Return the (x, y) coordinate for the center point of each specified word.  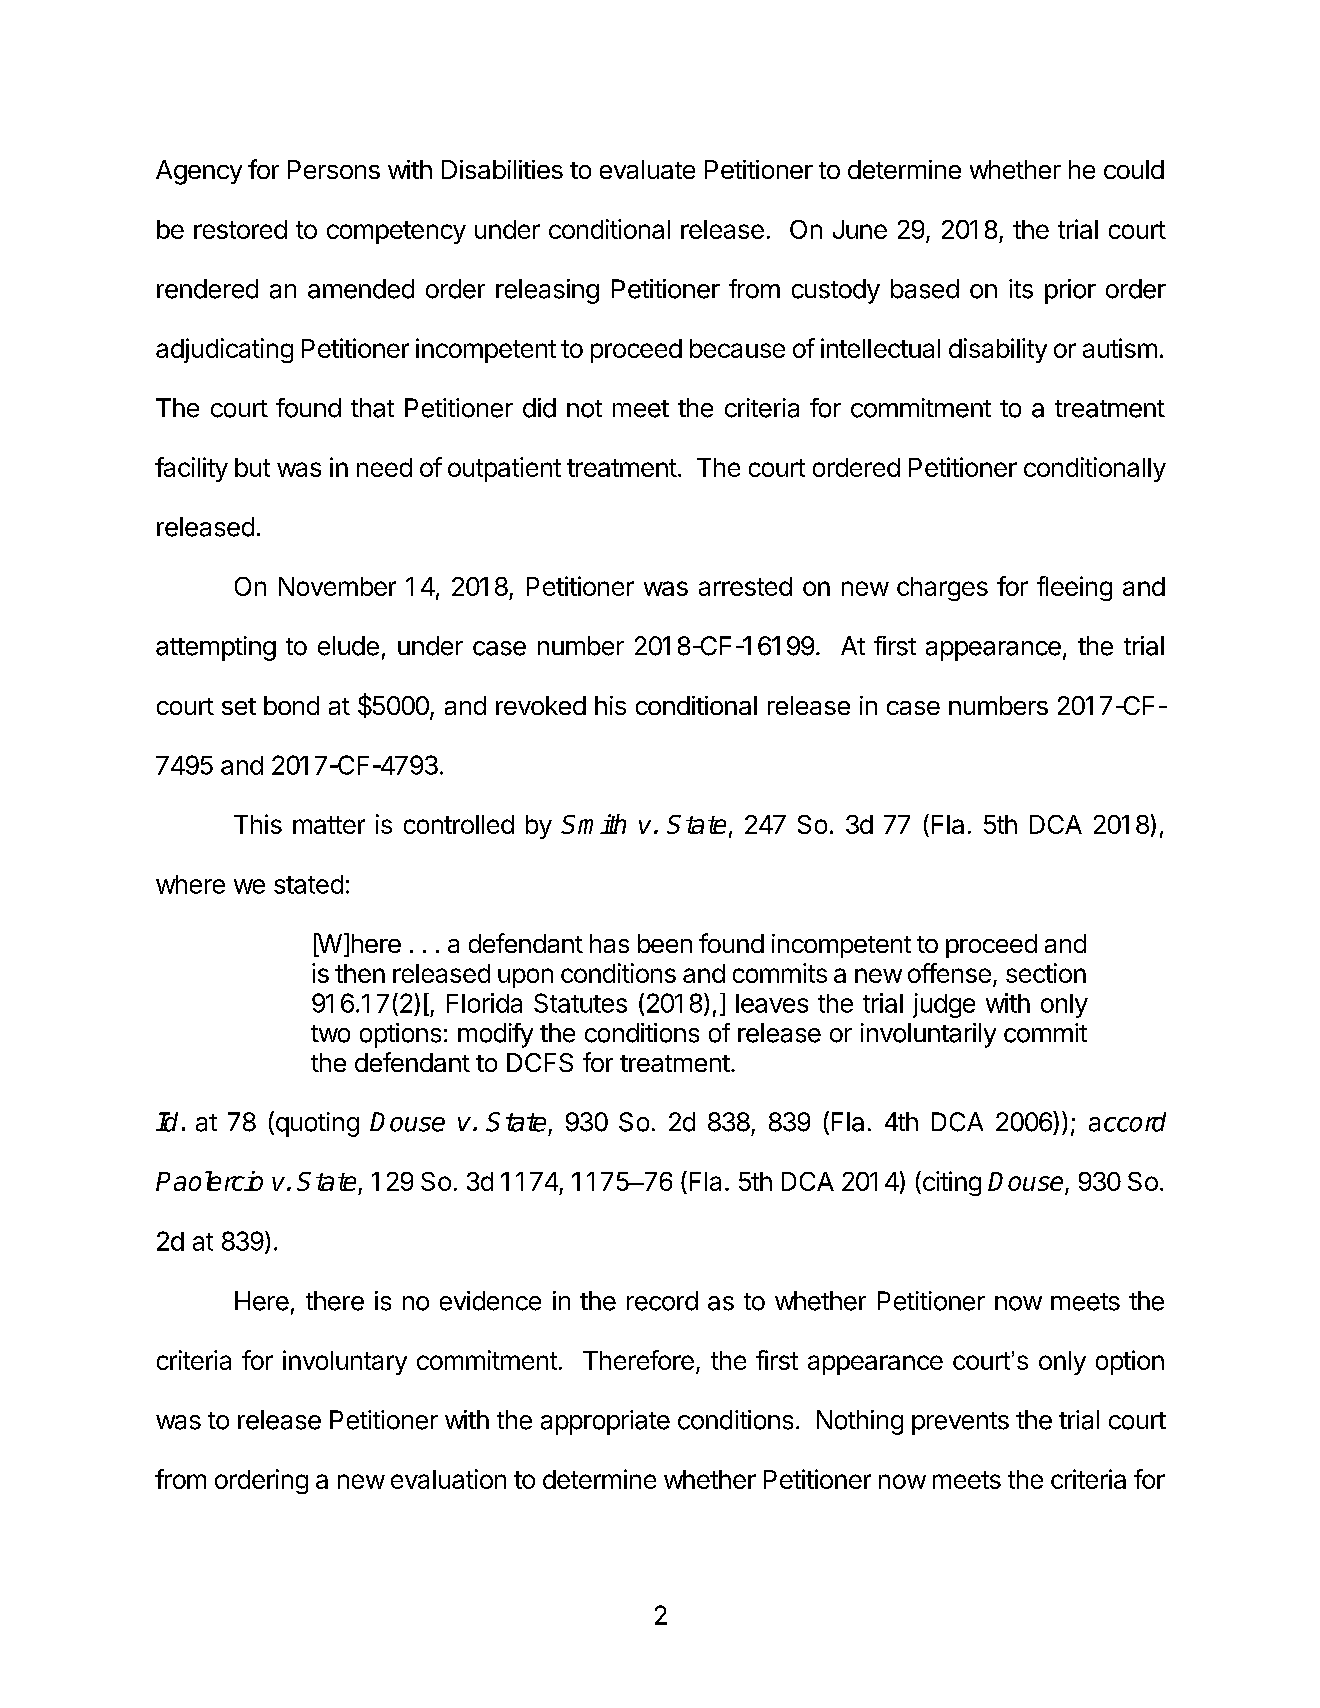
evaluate (647, 169)
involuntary (345, 1362)
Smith (593, 824)
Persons (334, 169)
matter (329, 825)
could (1134, 169)
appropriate (605, 1422)
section (1046, 973)
